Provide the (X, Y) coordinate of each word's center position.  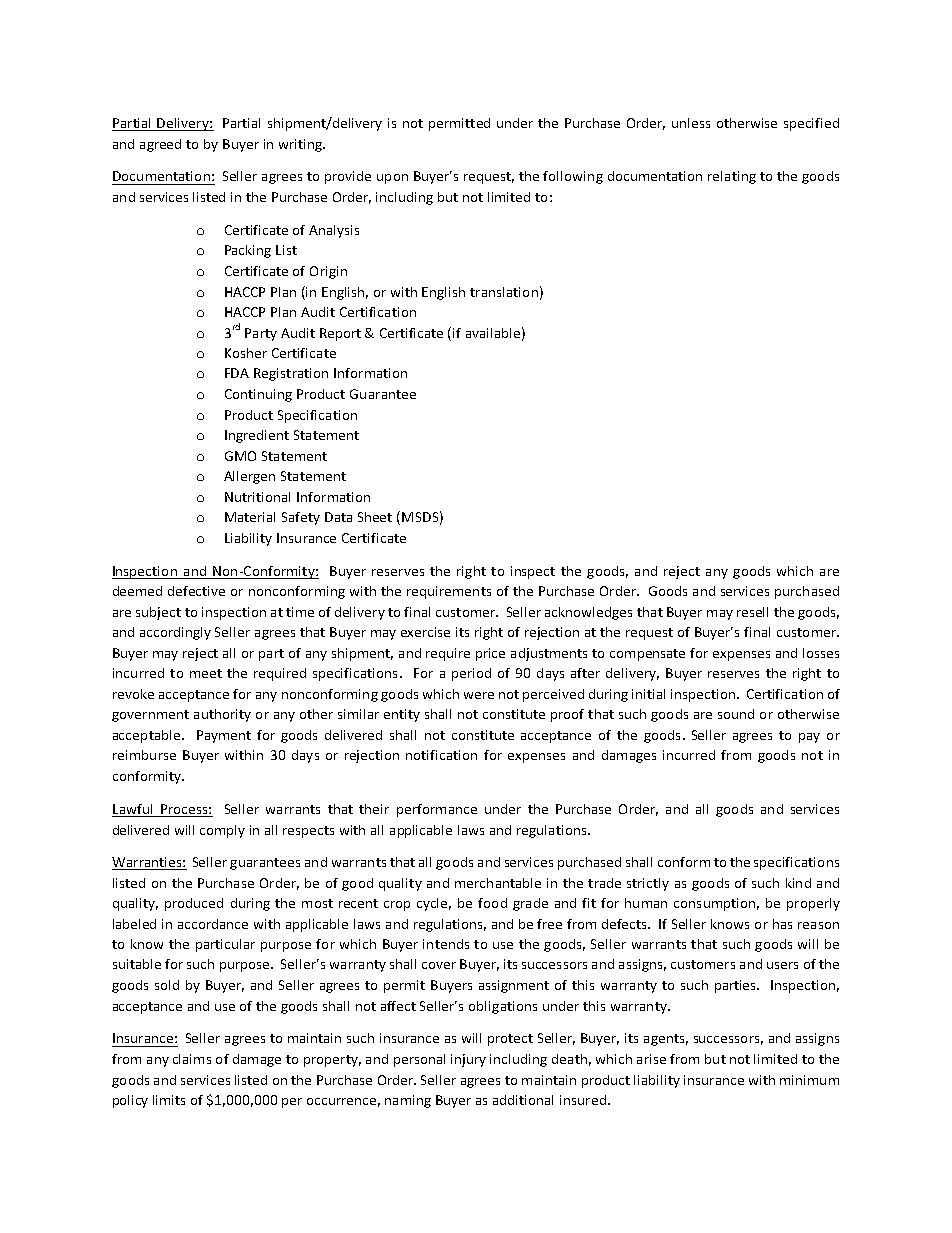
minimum (809, 1080)
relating (732, 177)
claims (192, 1059)
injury (468, 1060)
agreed (160, 145)
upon (392, 179)
